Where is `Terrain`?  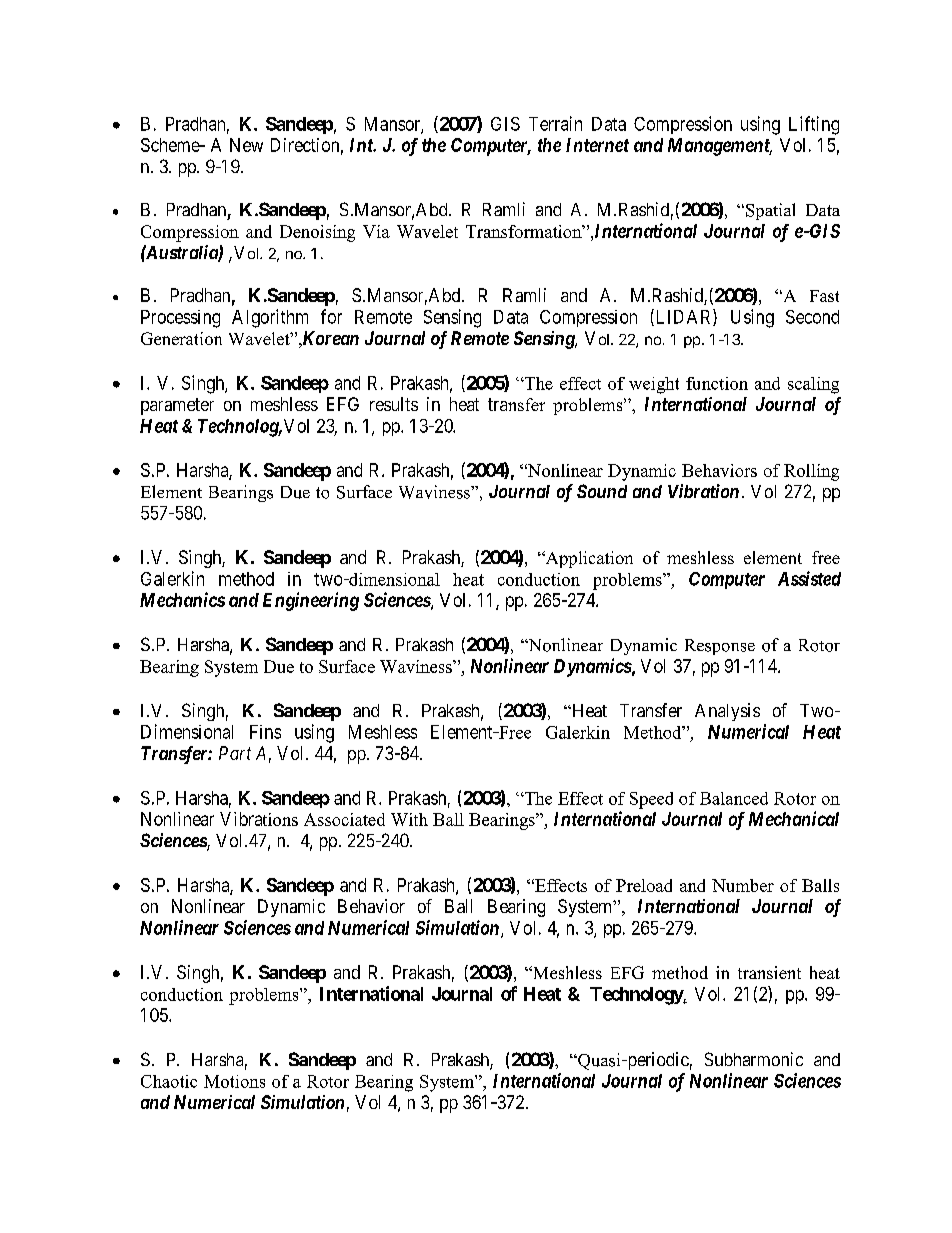
Terrain is located at coordinates (555, 123).
